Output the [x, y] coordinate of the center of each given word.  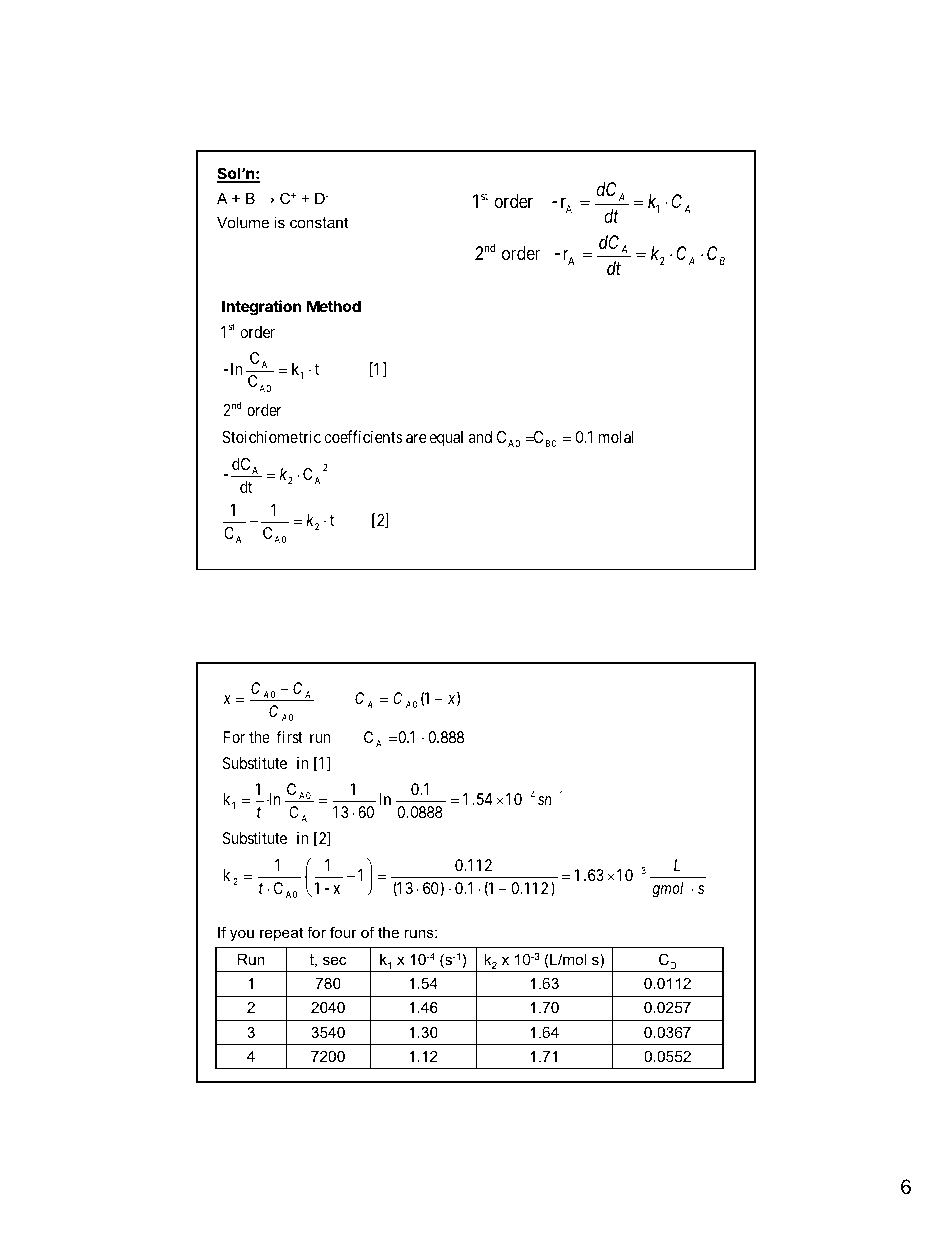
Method [334, 306]
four [343, 932]
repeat [281, 934]
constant [319, 222]
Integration [261, 308]
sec [335, 960]
